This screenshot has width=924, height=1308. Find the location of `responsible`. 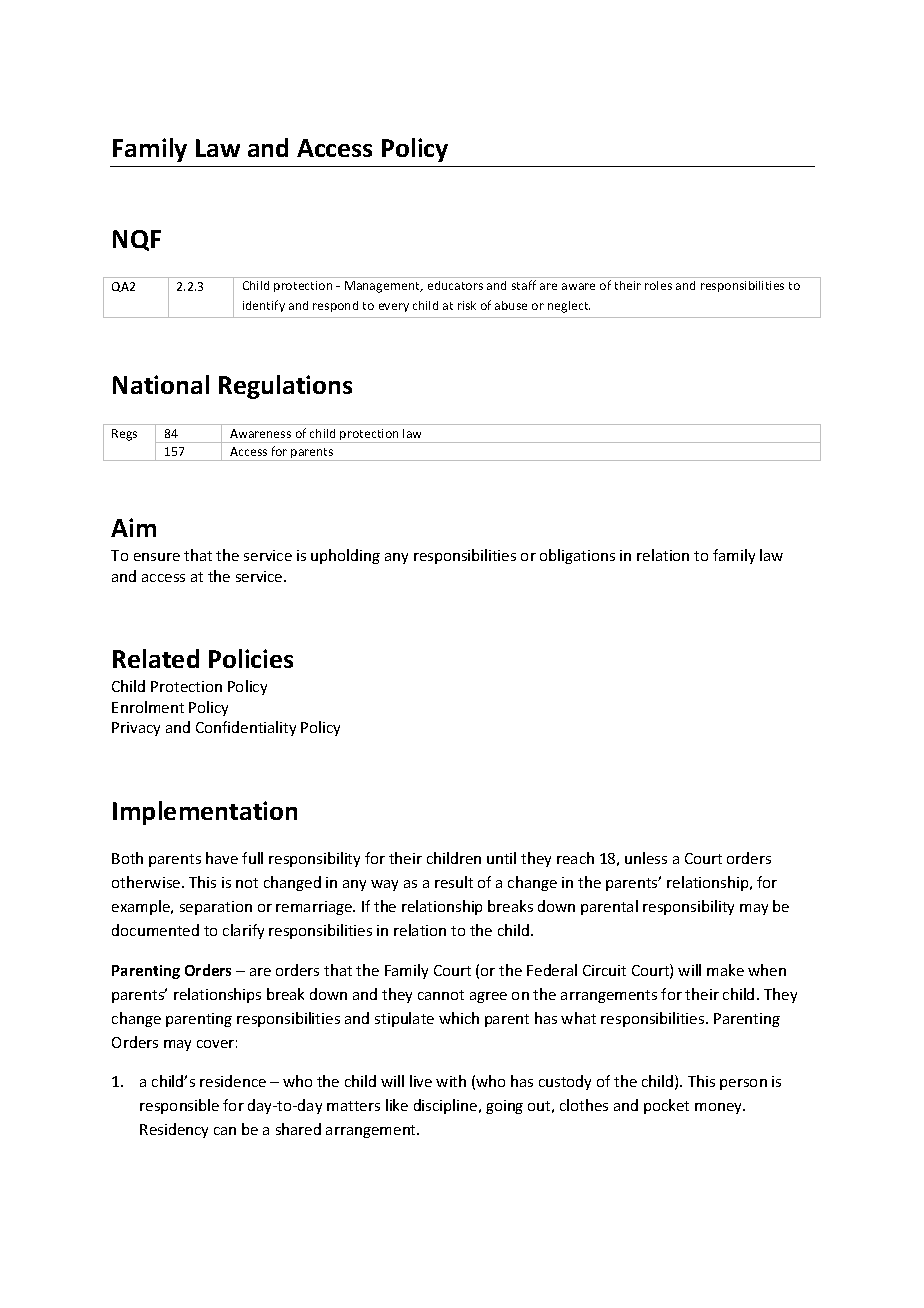

responsible is located at coordinates (179, 1106).
